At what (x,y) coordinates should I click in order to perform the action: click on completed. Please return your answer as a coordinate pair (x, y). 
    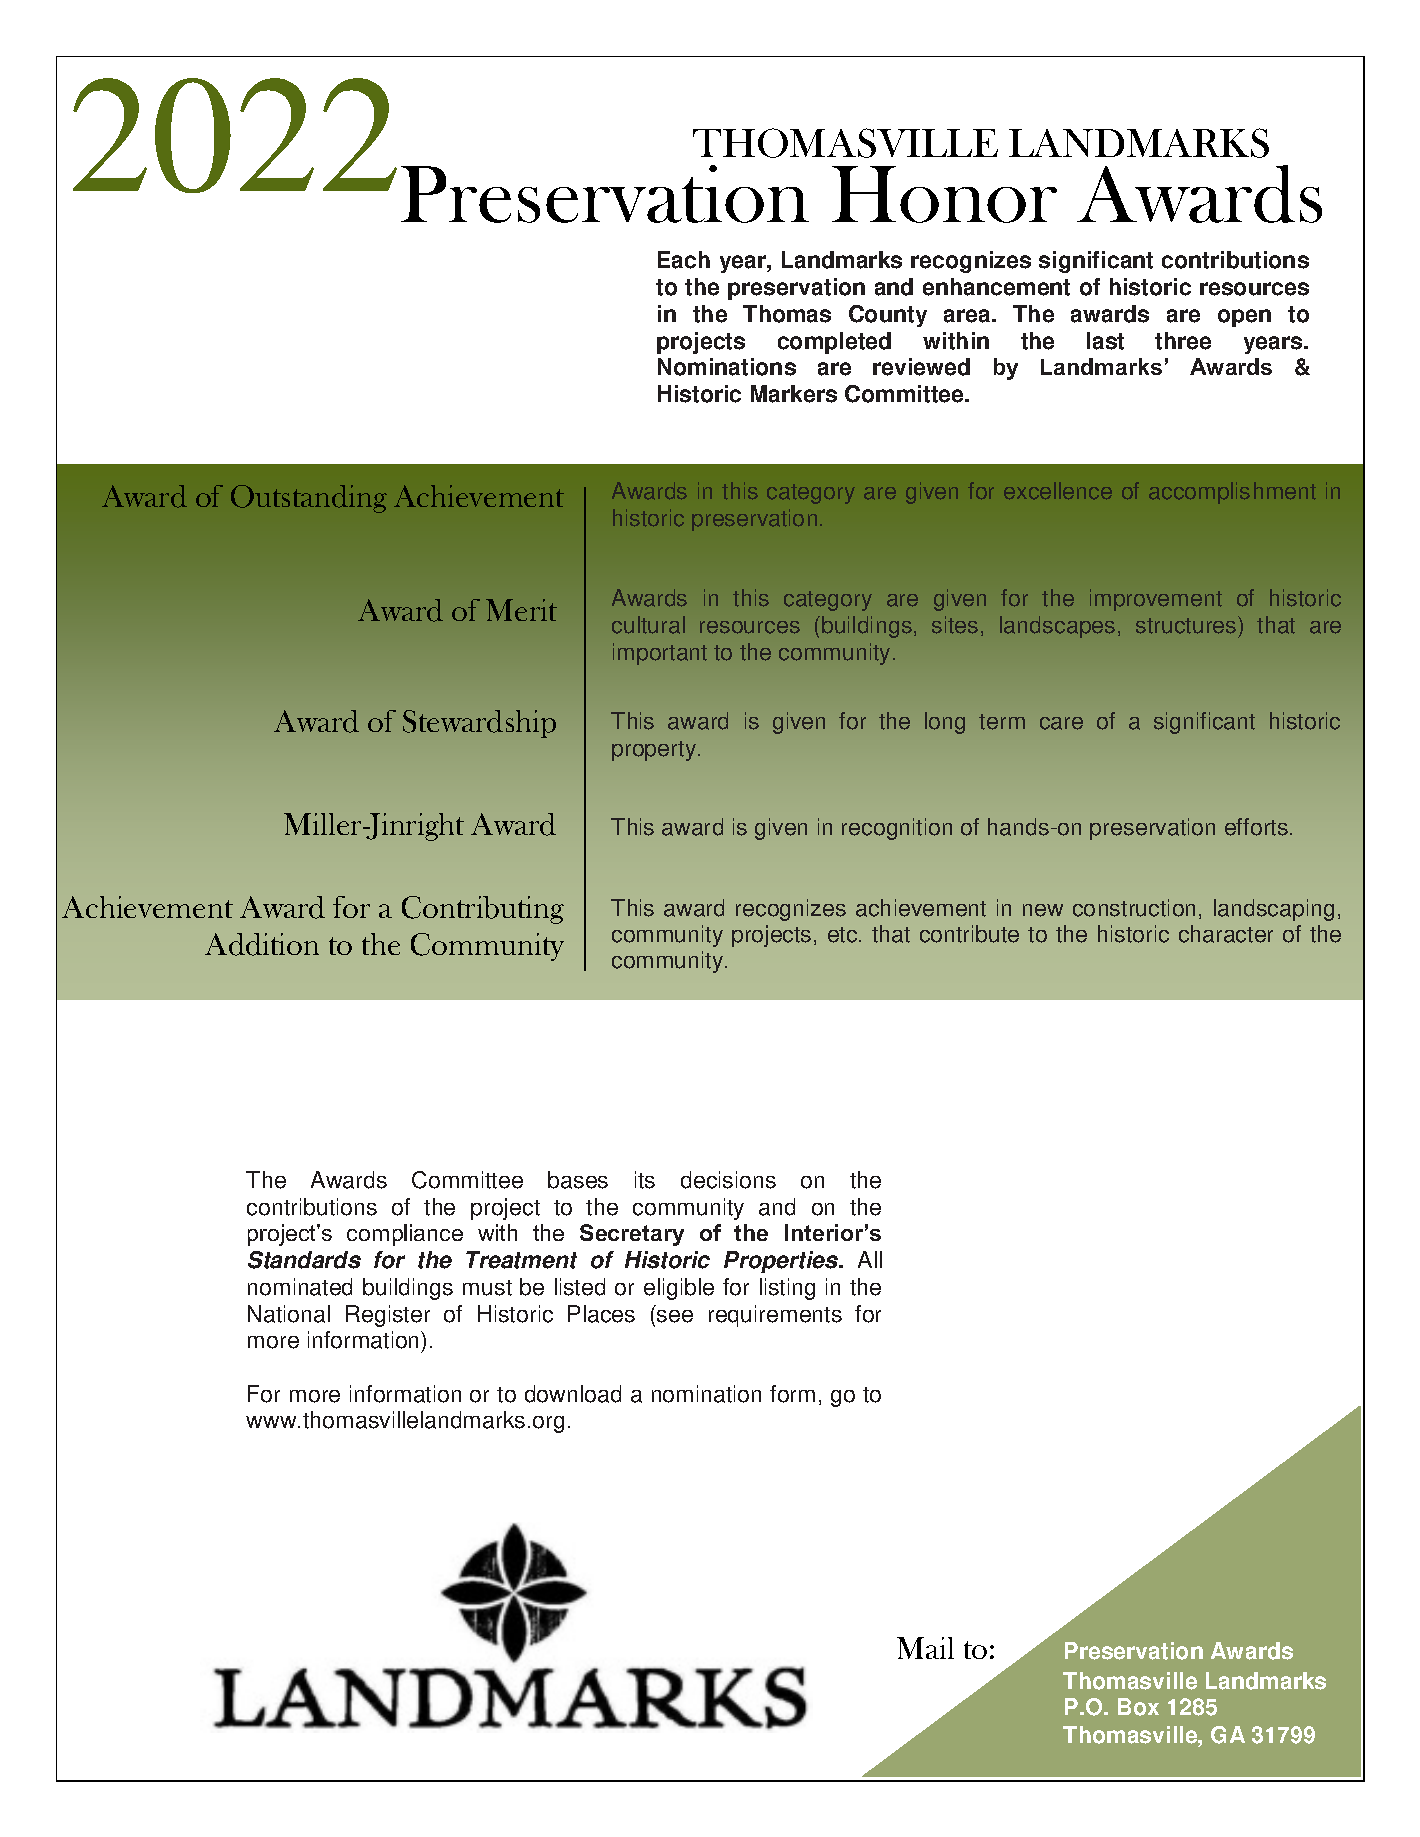
    Looking at the image, I should click on (834, 343).
